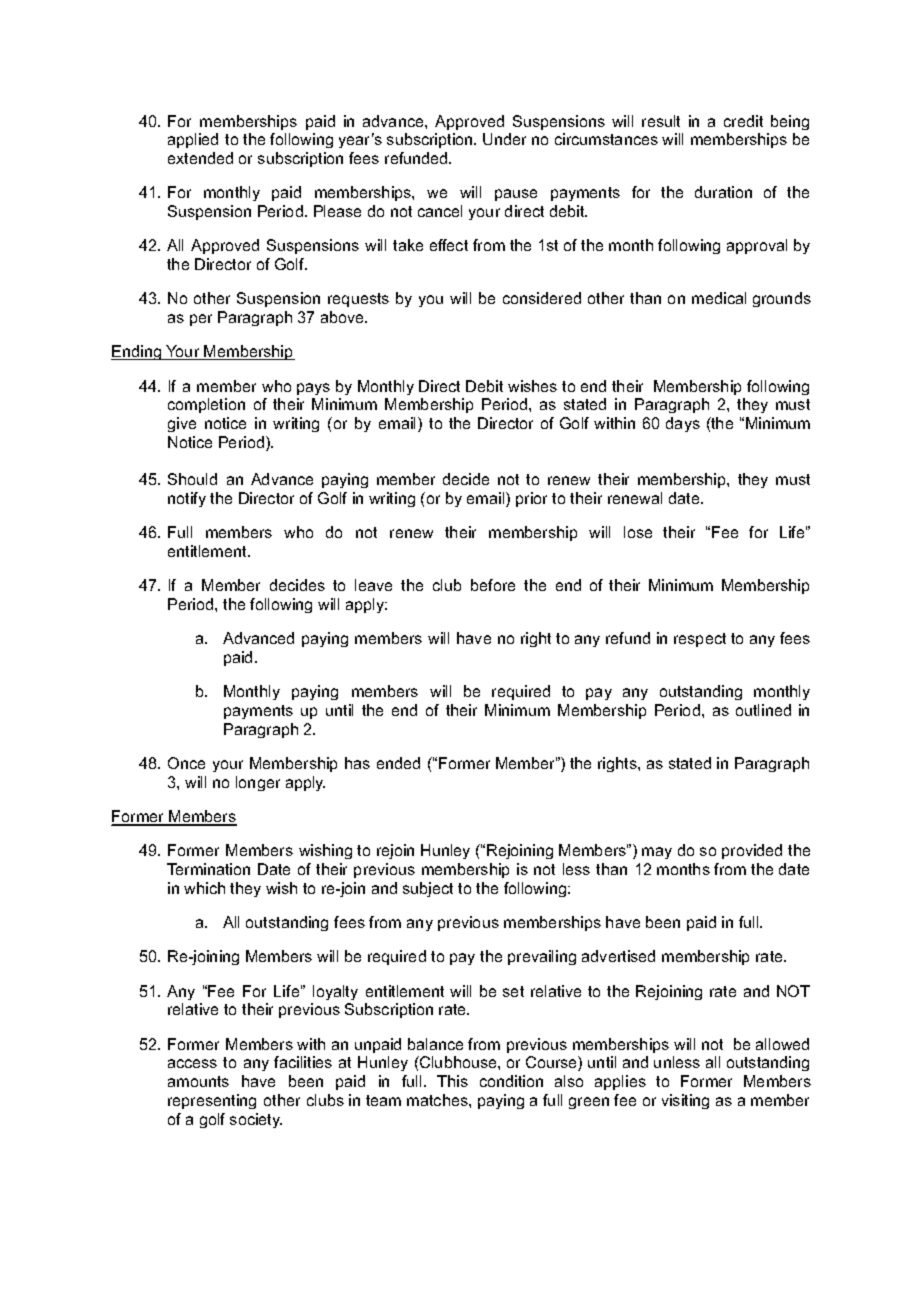  What do you see at coordinates (504, 139) in the screenshot?
I see `Under` at bounding box center [504, 139].
